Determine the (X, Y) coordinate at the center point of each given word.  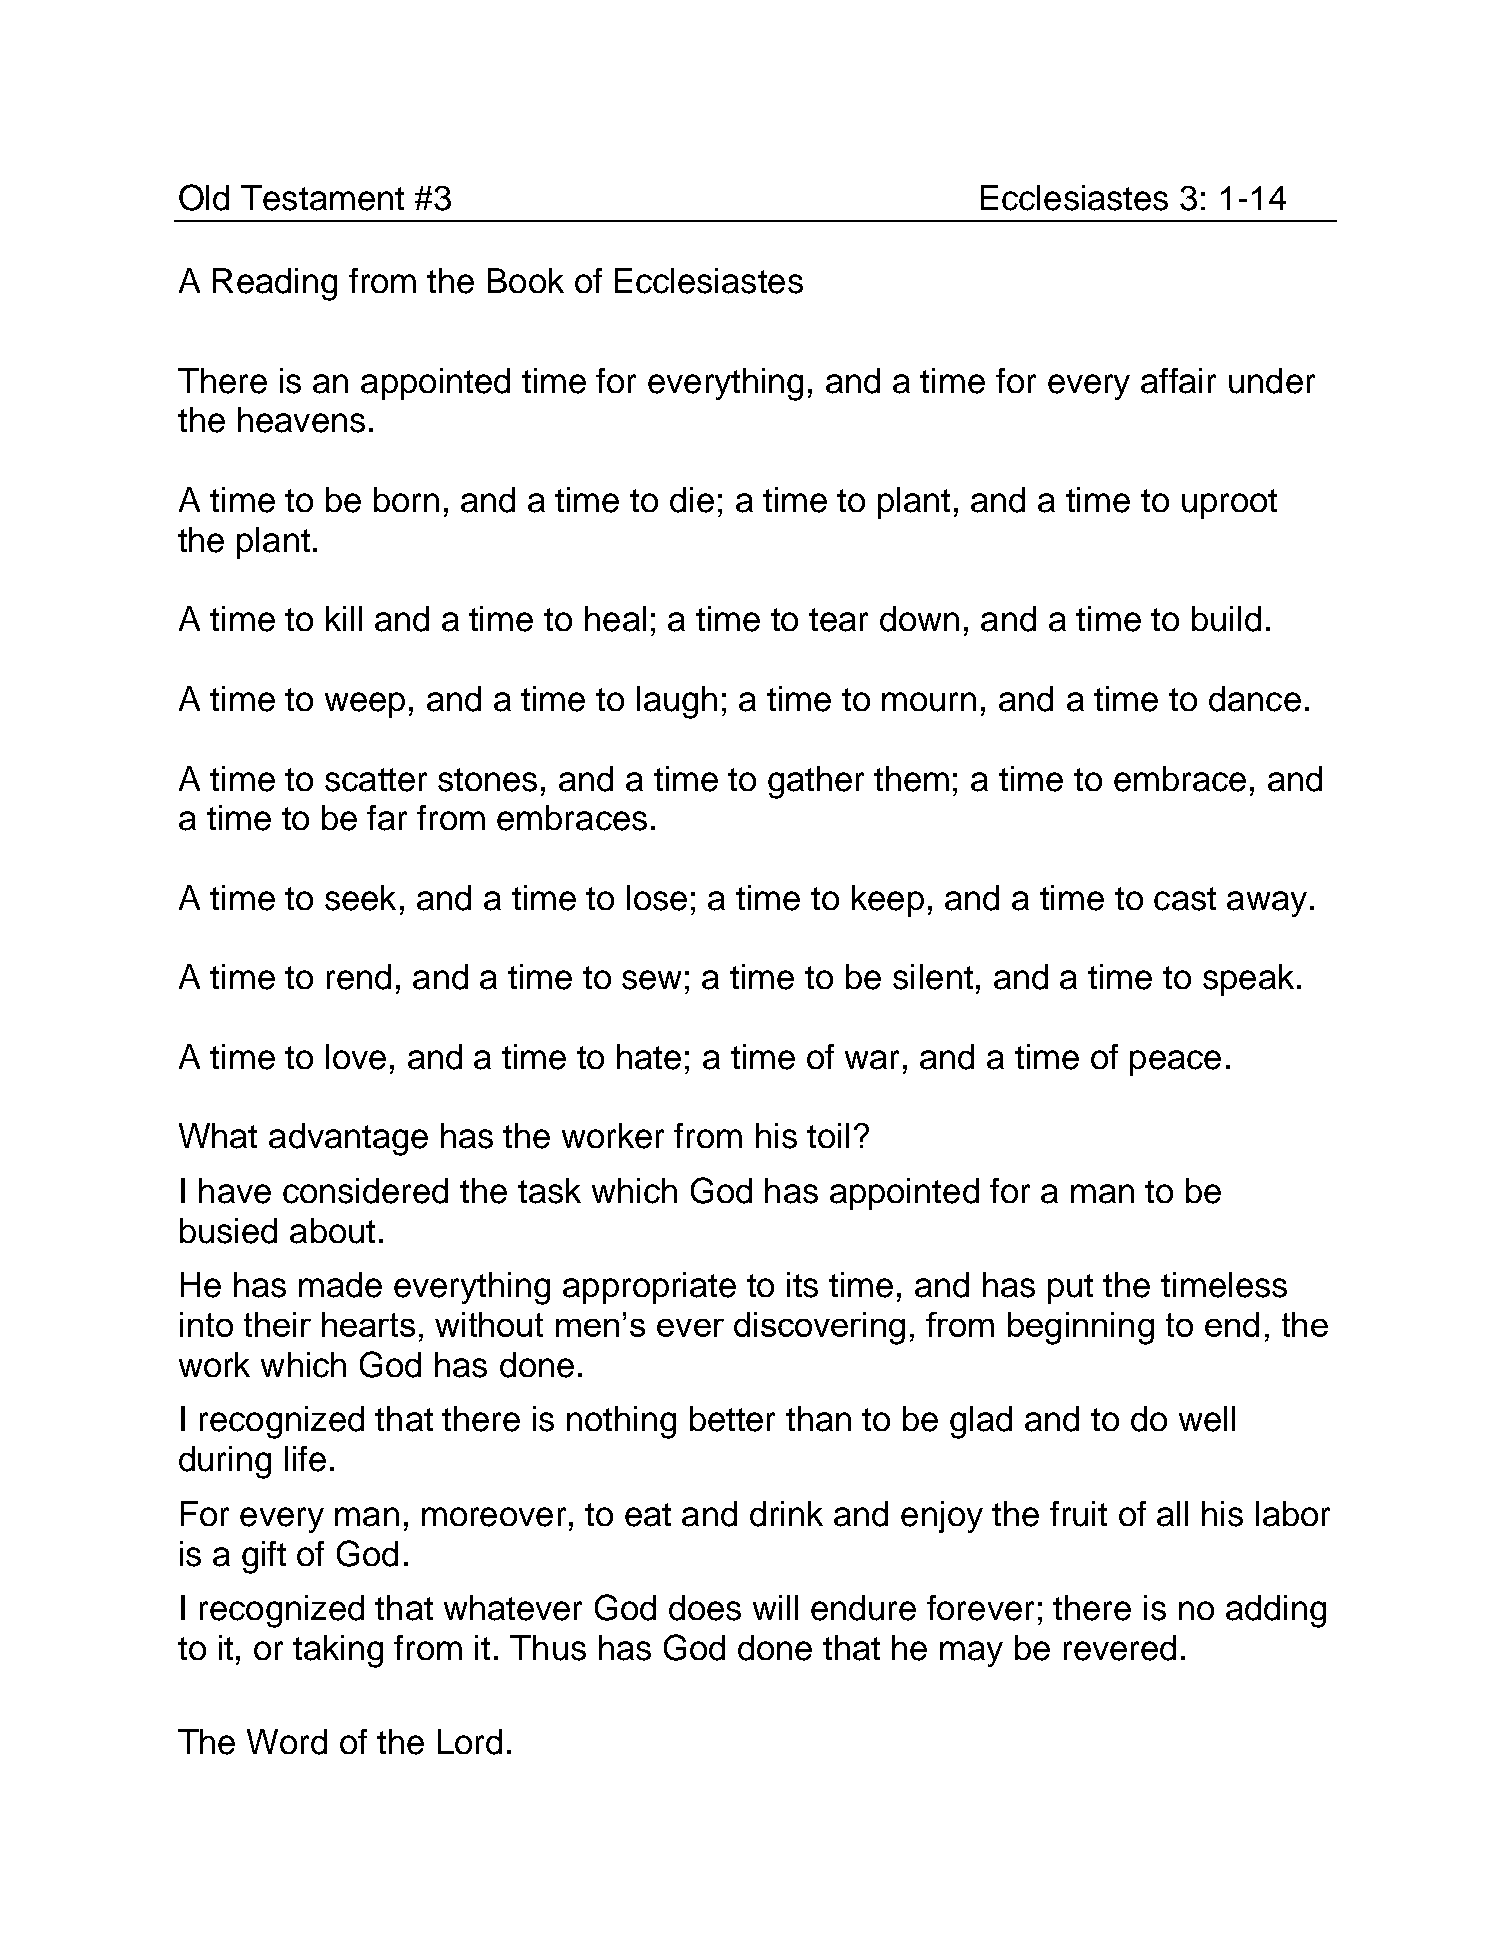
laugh (677, 702)
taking (338, 1651)
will (775, 1607)
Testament (322, 198)
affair (1178, 381)
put (1070, 1289)
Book (526, 280)
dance (1255, 699)
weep (365, 705)
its (802, 1285)
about (332, 1231)
